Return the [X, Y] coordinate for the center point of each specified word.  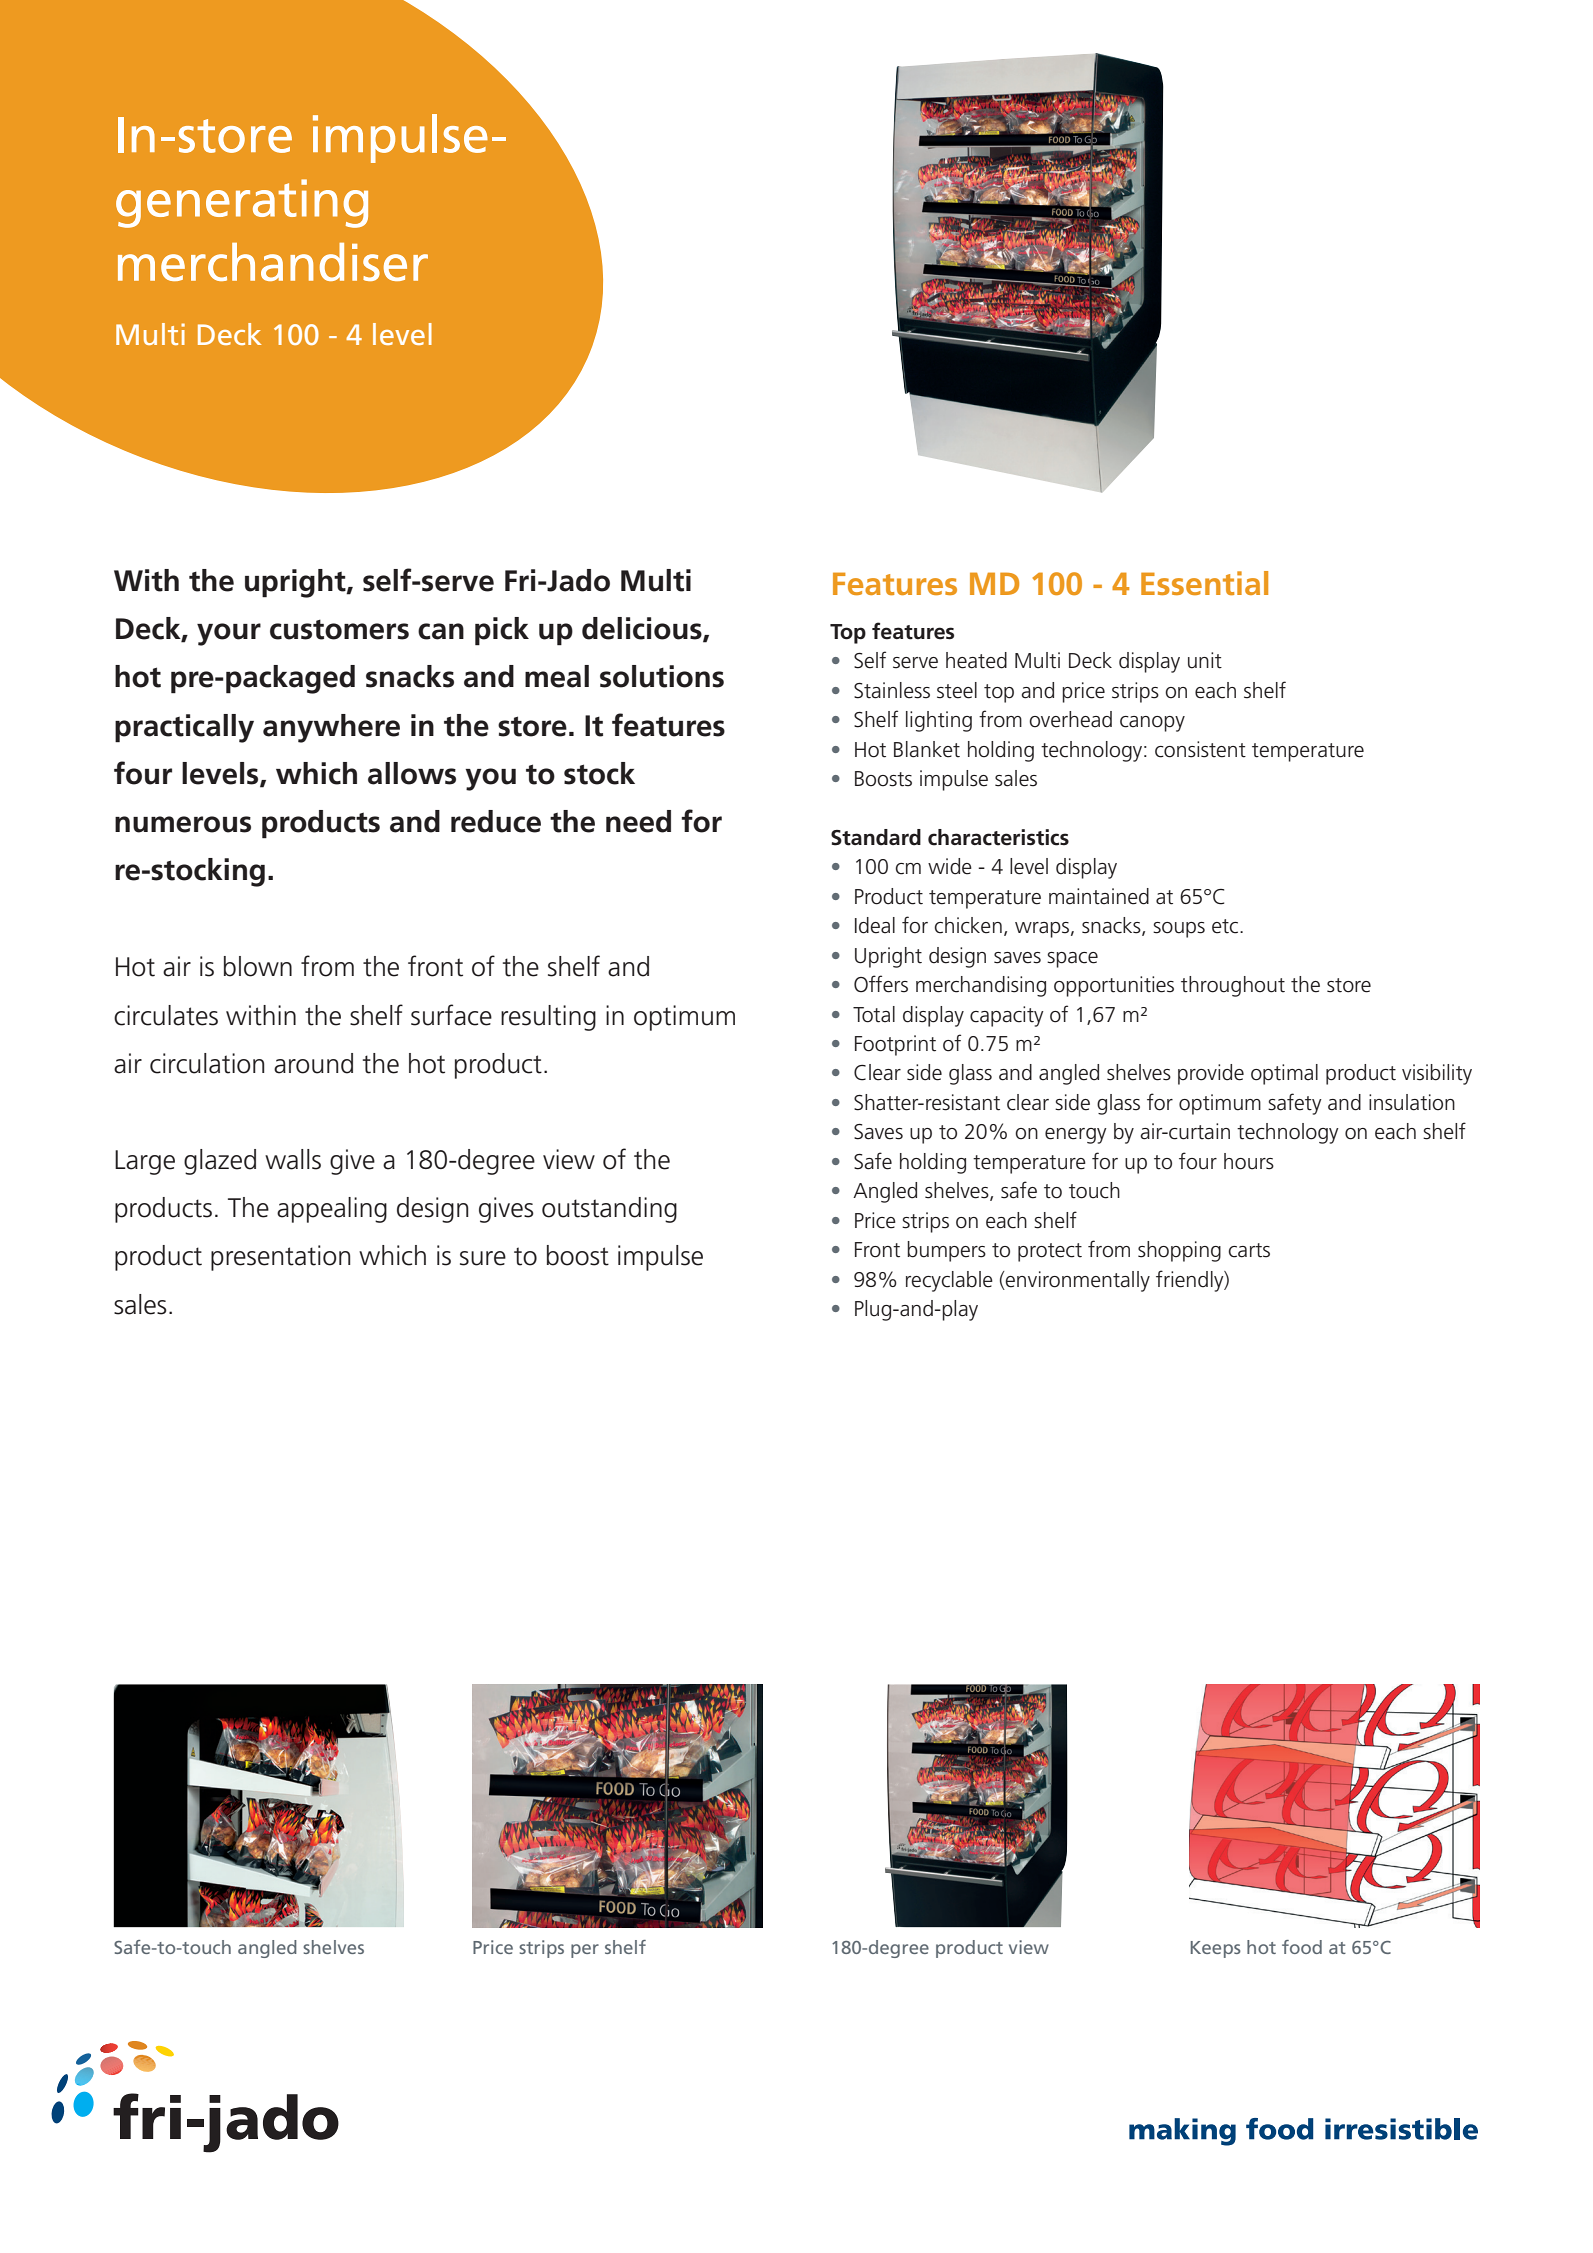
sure [483, 1258]
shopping [1179, 1251]
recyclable [949, 1281]
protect [1050, 1252]
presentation [281, 1258]
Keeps [1216, 1949]
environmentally [1077, 1281]
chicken [968, 925]
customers [339, 629]
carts [1249, 1250]
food [1302, 1947]
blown [258, 966]
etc [1226, 926]
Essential [1204, 583]
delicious [643, 629]
